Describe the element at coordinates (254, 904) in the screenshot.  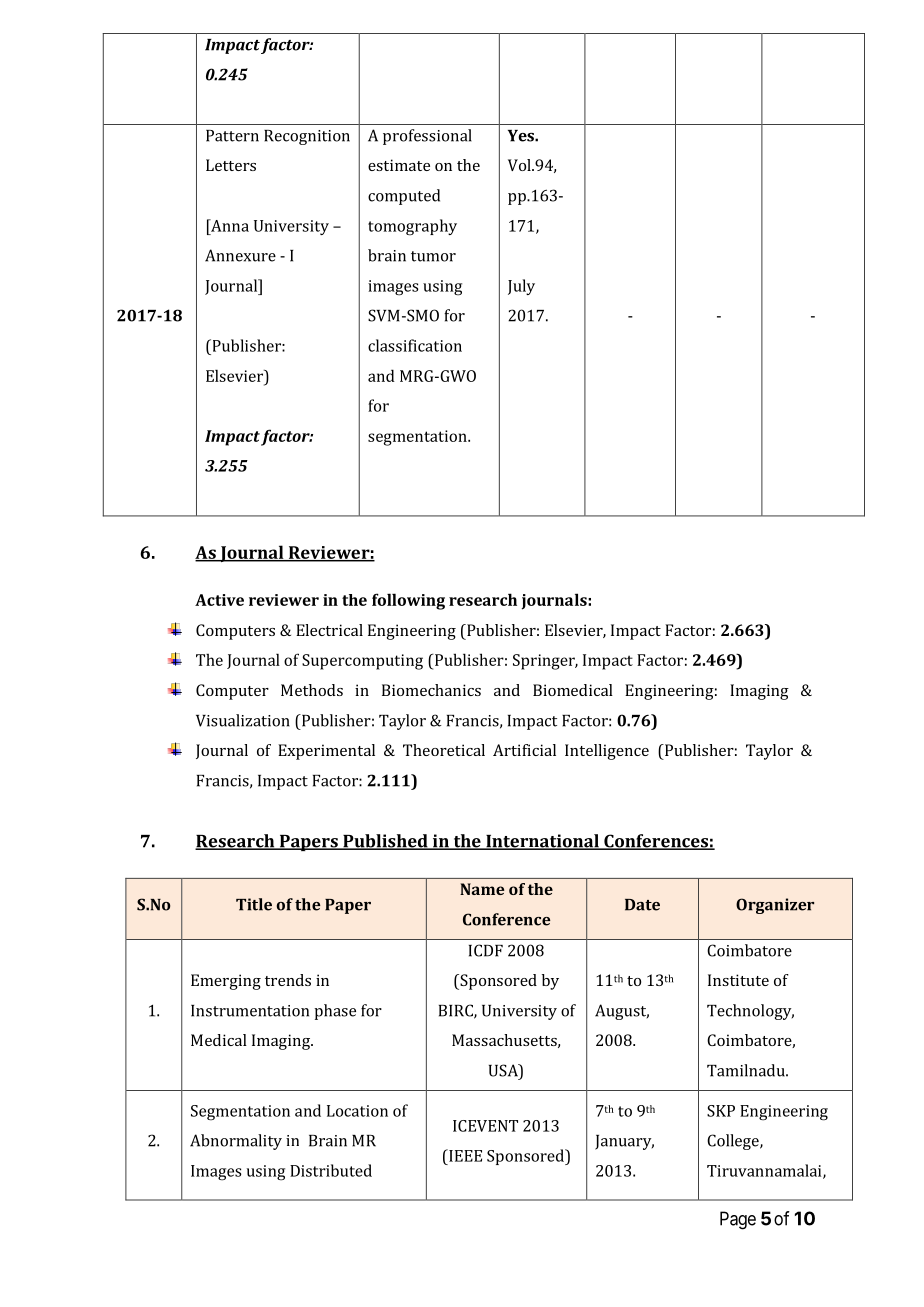
I see `Title` at that location.
